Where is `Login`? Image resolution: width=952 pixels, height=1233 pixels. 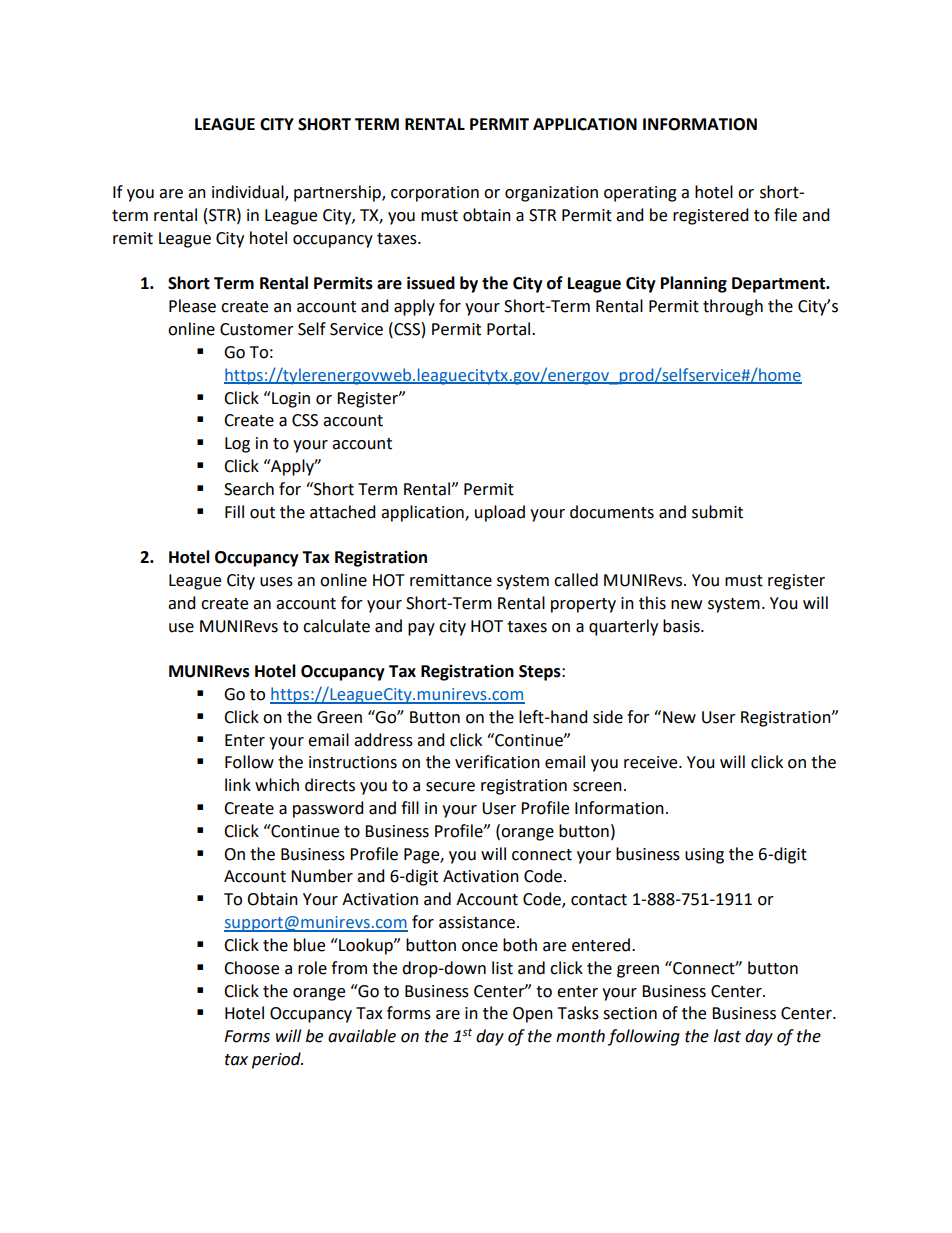 Login is located at coordinates (290, 399).
